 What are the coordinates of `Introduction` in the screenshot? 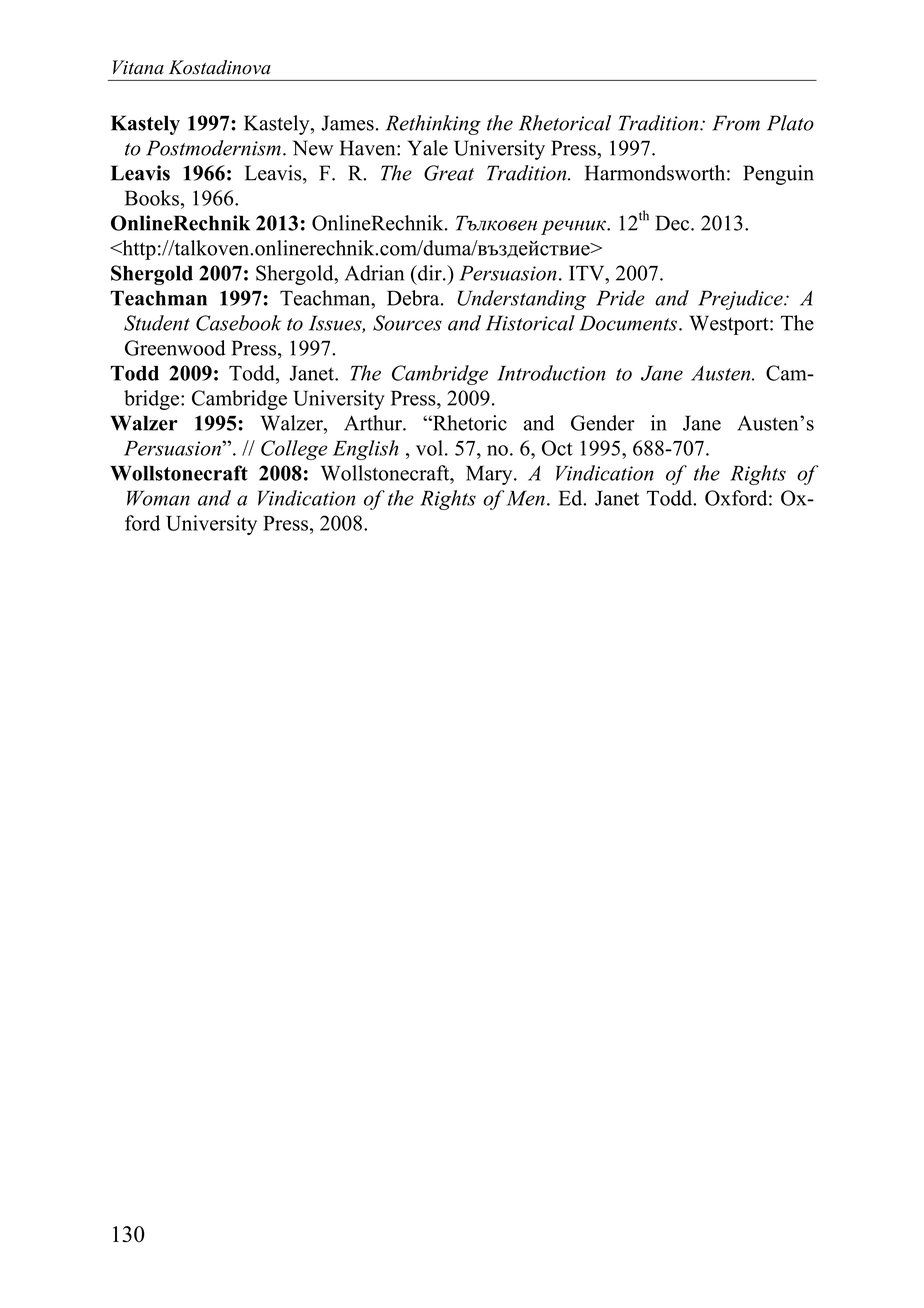 It's located at (551, 373).
